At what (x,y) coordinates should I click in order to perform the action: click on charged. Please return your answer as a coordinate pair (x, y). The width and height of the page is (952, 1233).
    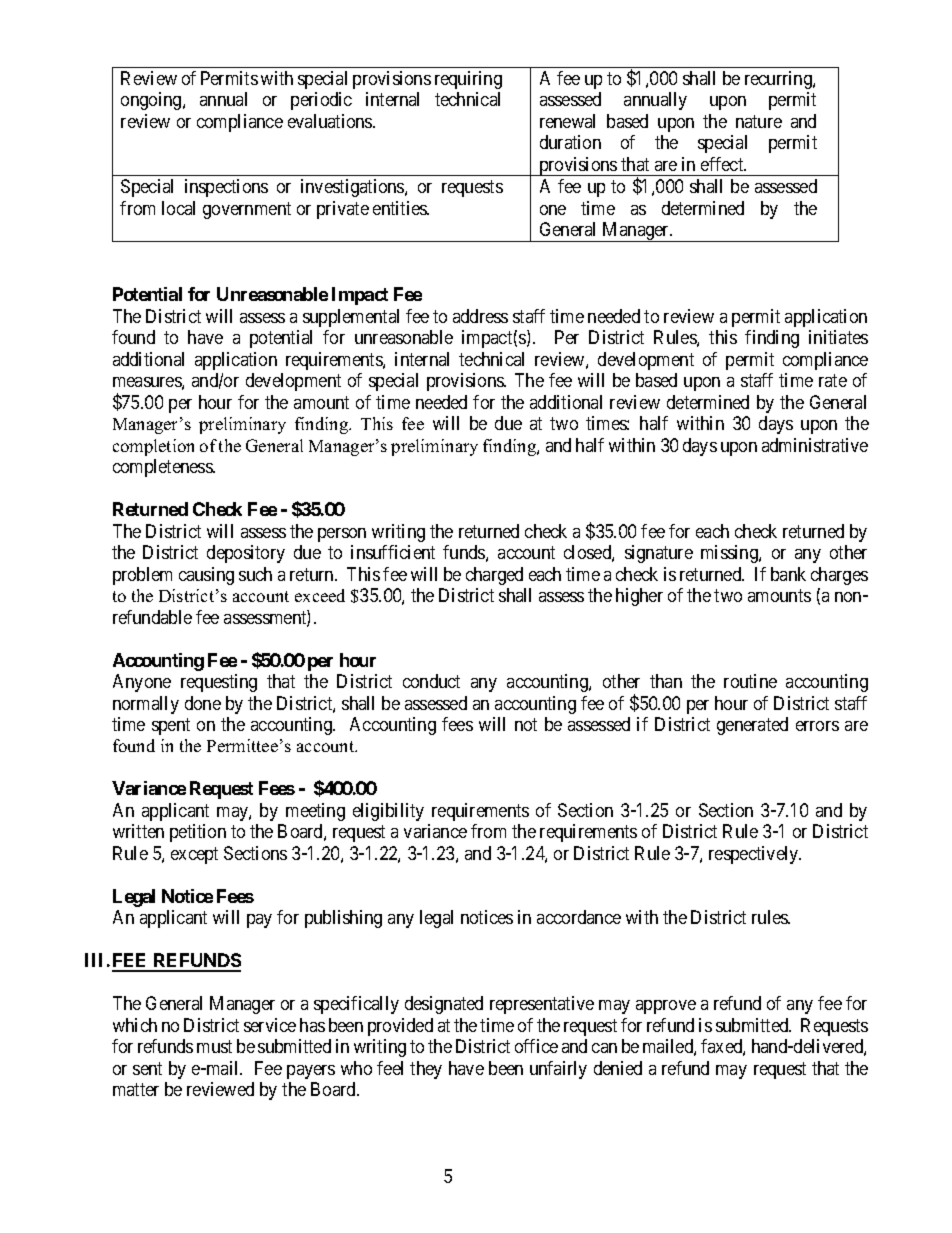
    Looking at the image, I should click on (494, 576).
